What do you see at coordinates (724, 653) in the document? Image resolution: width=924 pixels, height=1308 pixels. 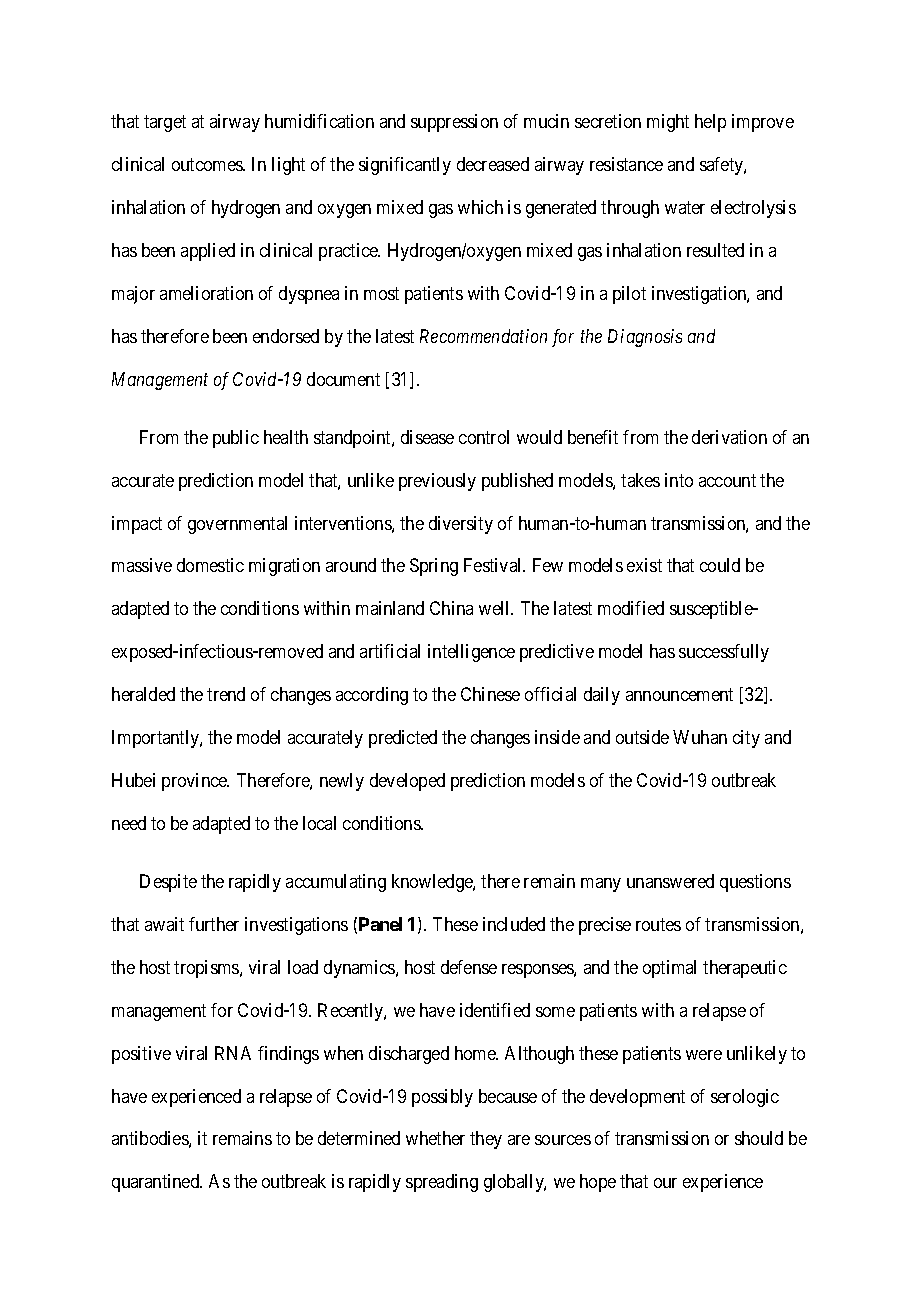 I see `successfully` at bounding box center [724, 653].
